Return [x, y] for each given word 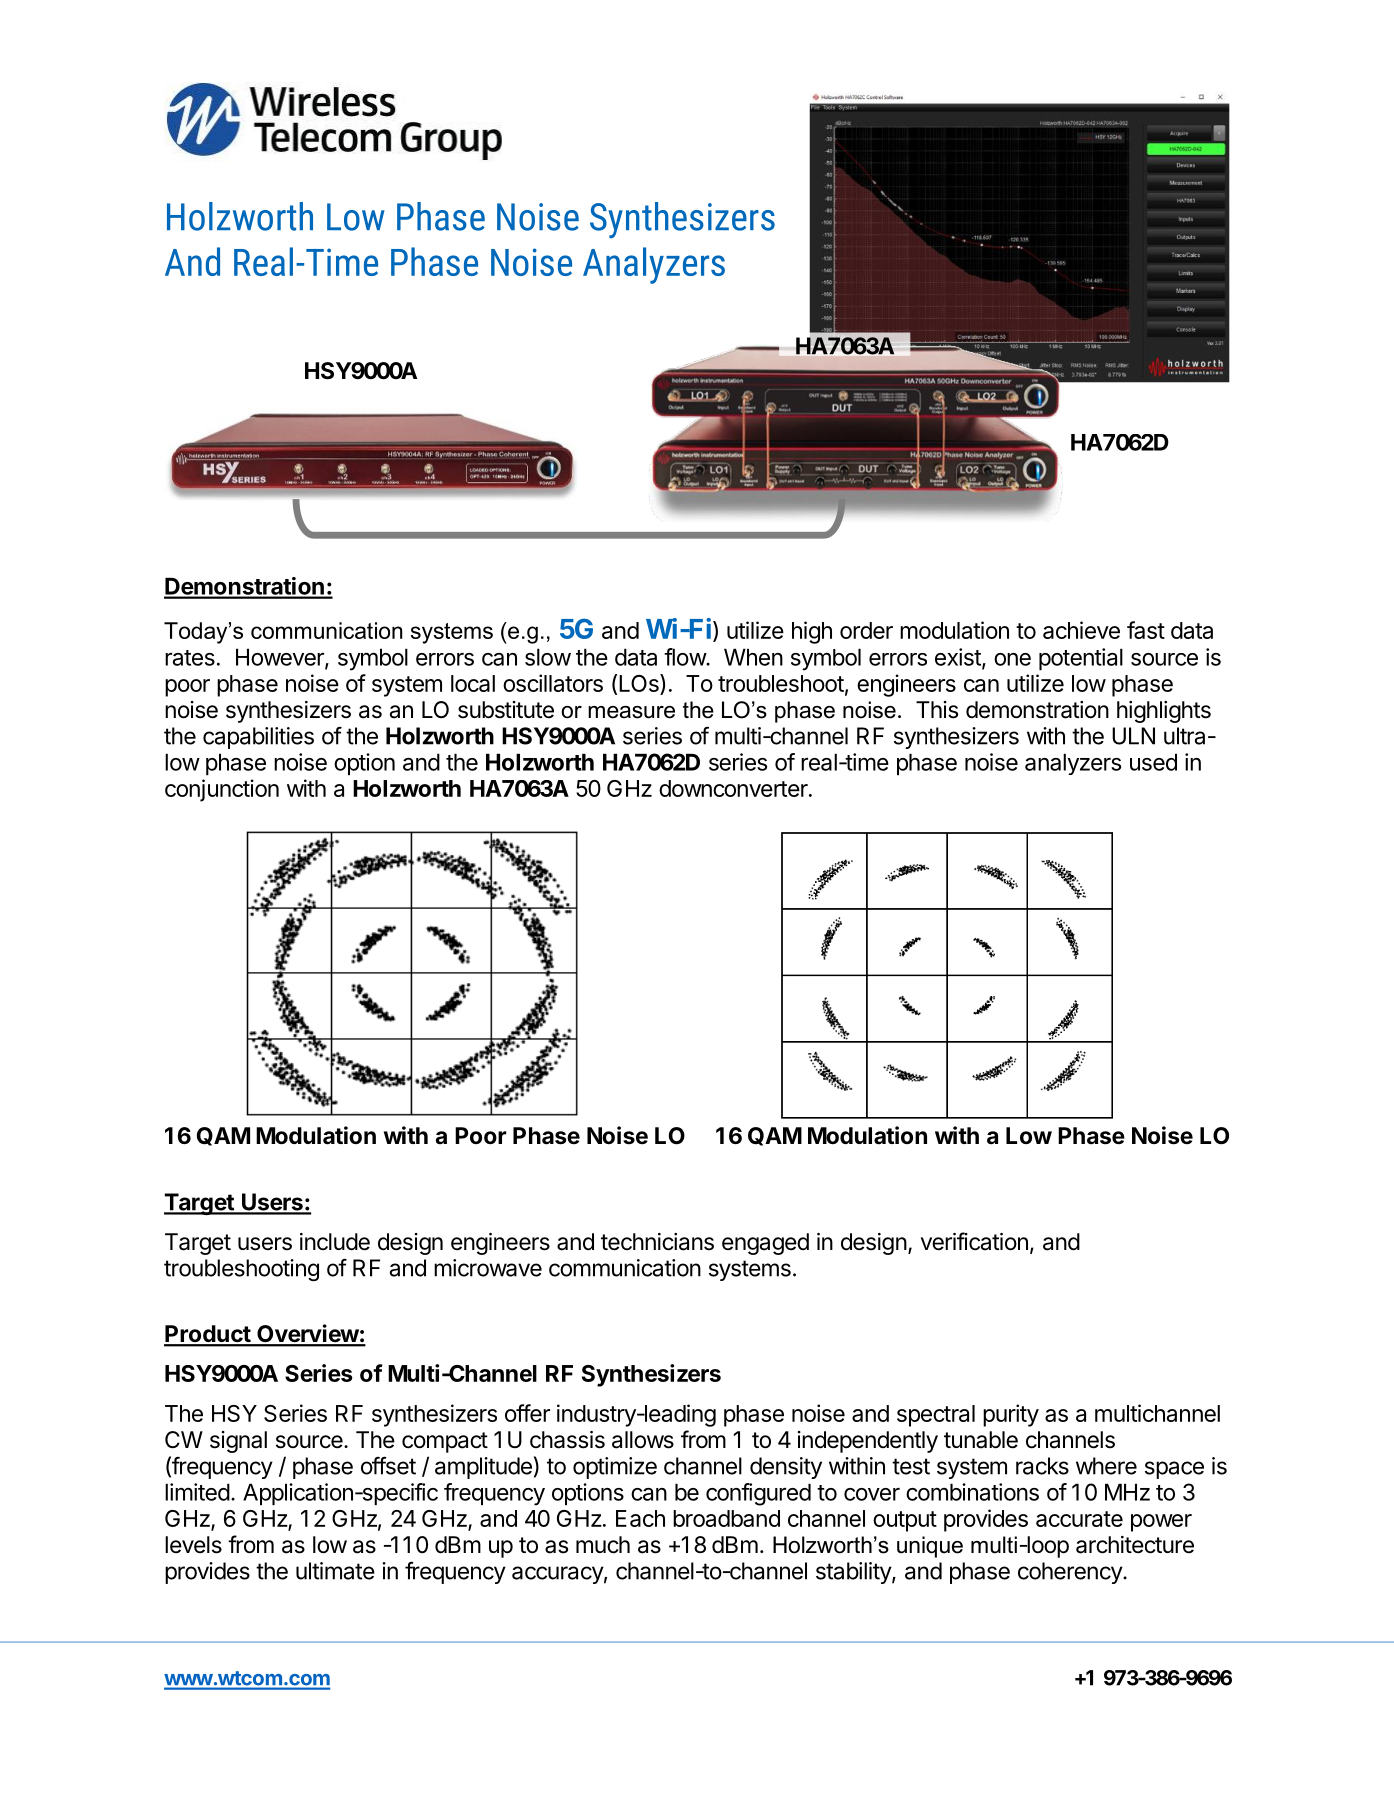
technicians [657, 1242]
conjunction [222, 790]
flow [685, 657]
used [1153, 762]
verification [974, 1241]
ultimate [335, 1571]
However [281, 658]
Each [640, 1518]
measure [631, 712]
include [335, 1242]
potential [1081, 659]
